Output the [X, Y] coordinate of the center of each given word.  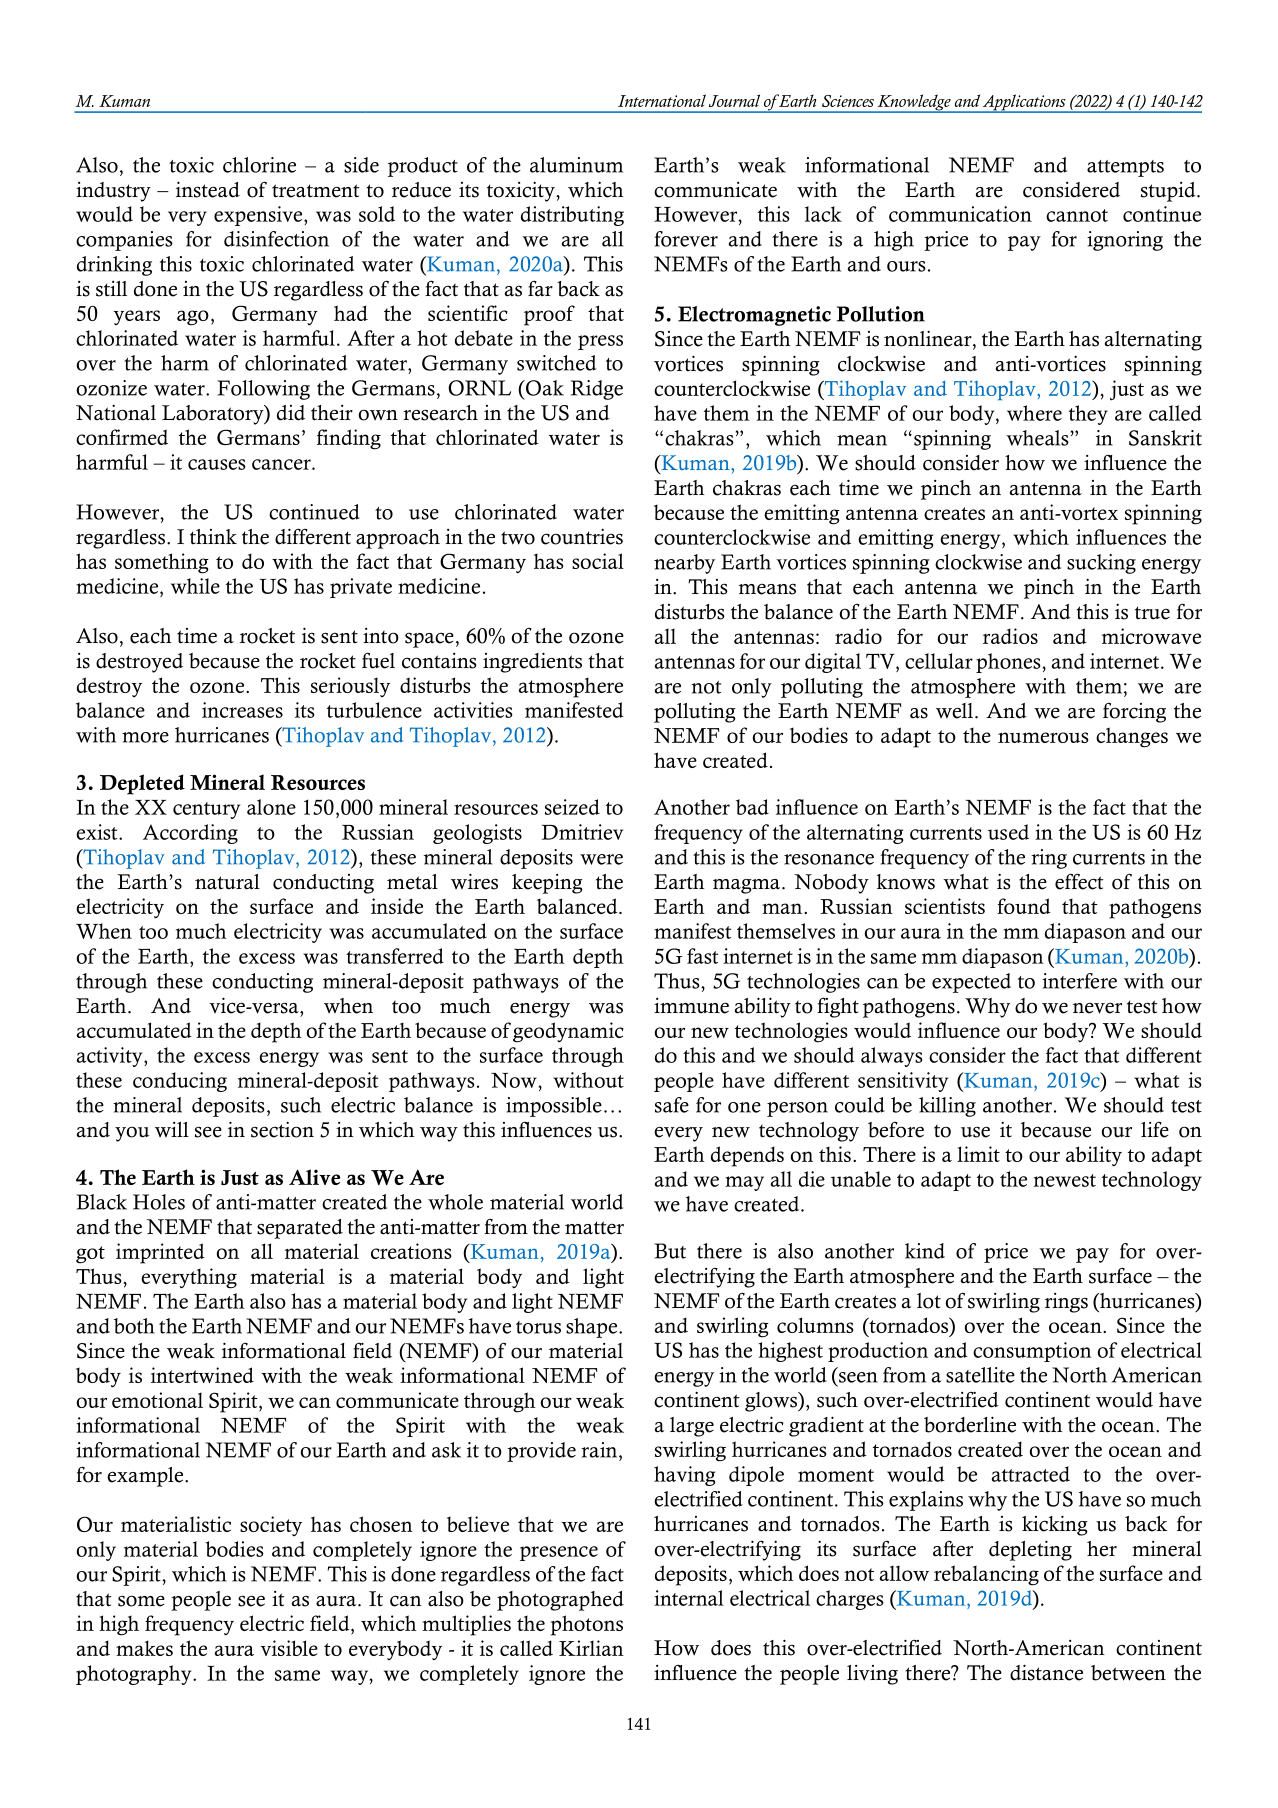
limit [978, 1154]
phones [1008, 663]
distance [1046, 1672]
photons [587, 1625]
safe [672, 1105]
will [172, 1129]
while [195, 586]
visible [289, 1648]
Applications [1024, 103]
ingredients [532, 662]
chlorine [259, 165]
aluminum [576, 165]
